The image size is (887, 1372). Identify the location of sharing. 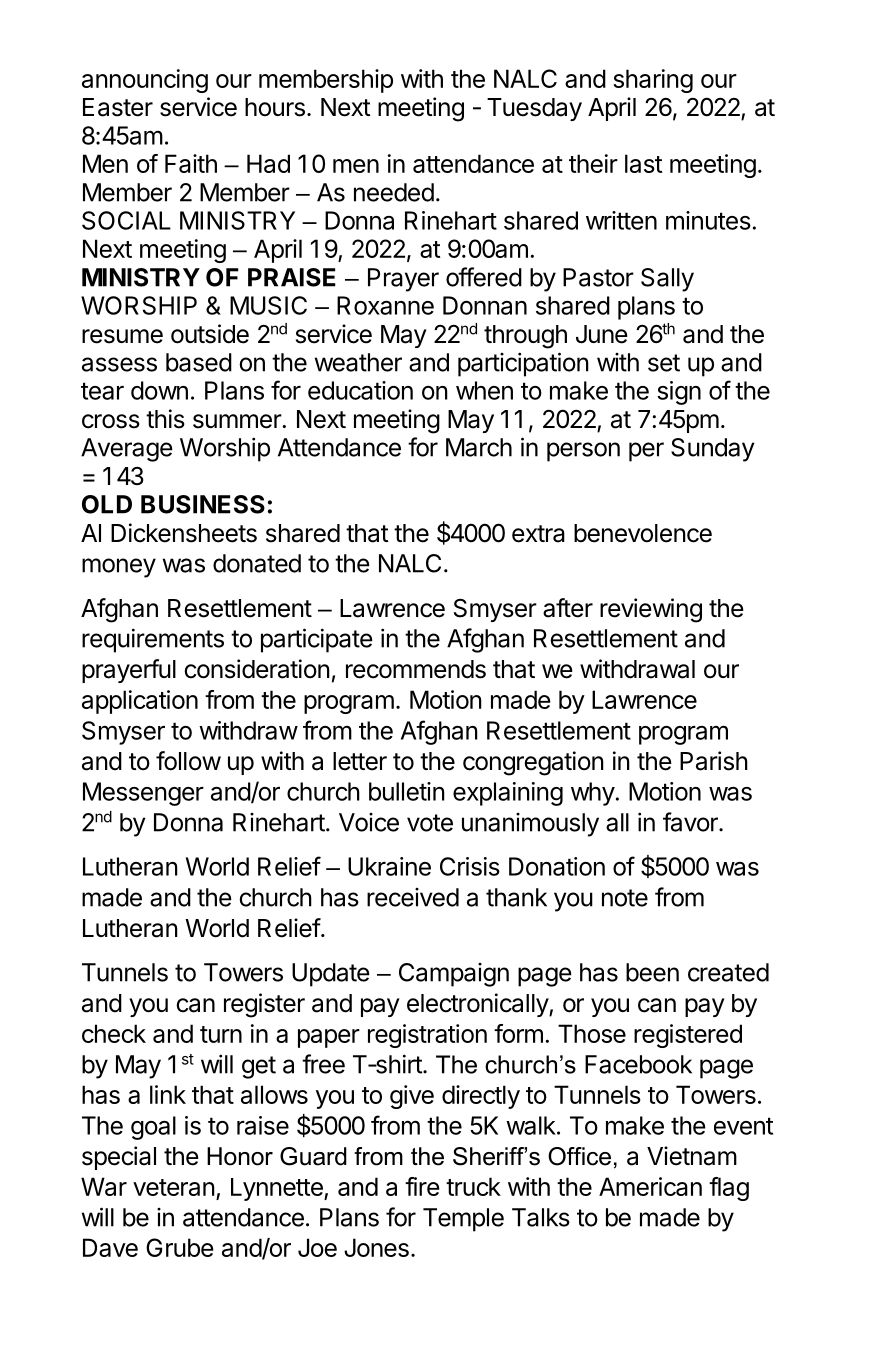
(653, 81).
